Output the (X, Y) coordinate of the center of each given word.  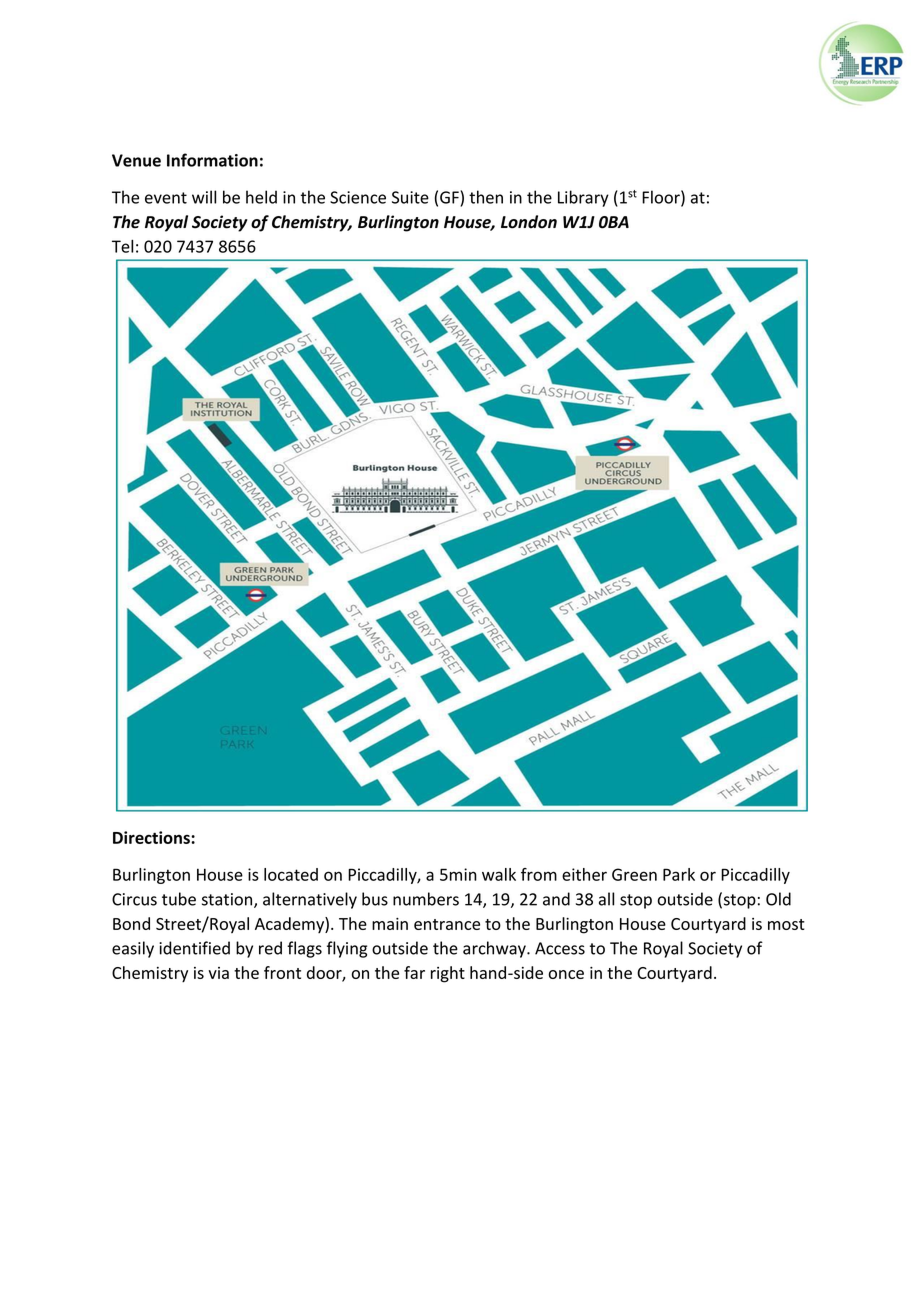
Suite (410, 197)
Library (583, 198)
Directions (152, 837)
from (539, 874)
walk (499, 874)
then (486, 197)
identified (194, 948)
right (448, 974)
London (529, 222)
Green (634, 874)
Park (679, 874)
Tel (122, 246)
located (291, 874)
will (204, 197)
